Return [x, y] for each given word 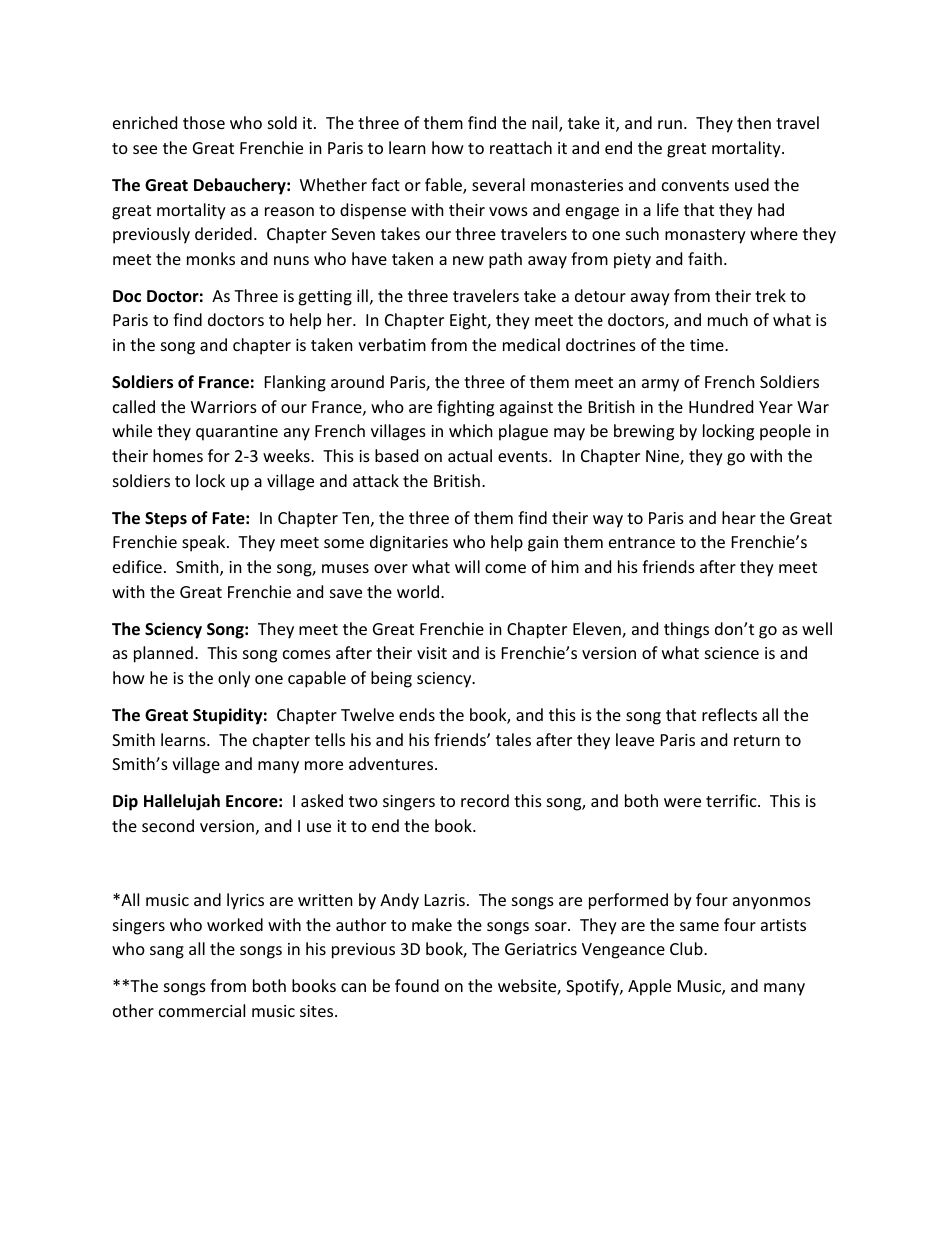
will [467, 566]
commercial [202, 1010]
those [204, 122]
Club [687, 948]
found [417, 985]
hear [739, 517]
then [754, 122]
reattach [521, 147]
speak [205, 543]
